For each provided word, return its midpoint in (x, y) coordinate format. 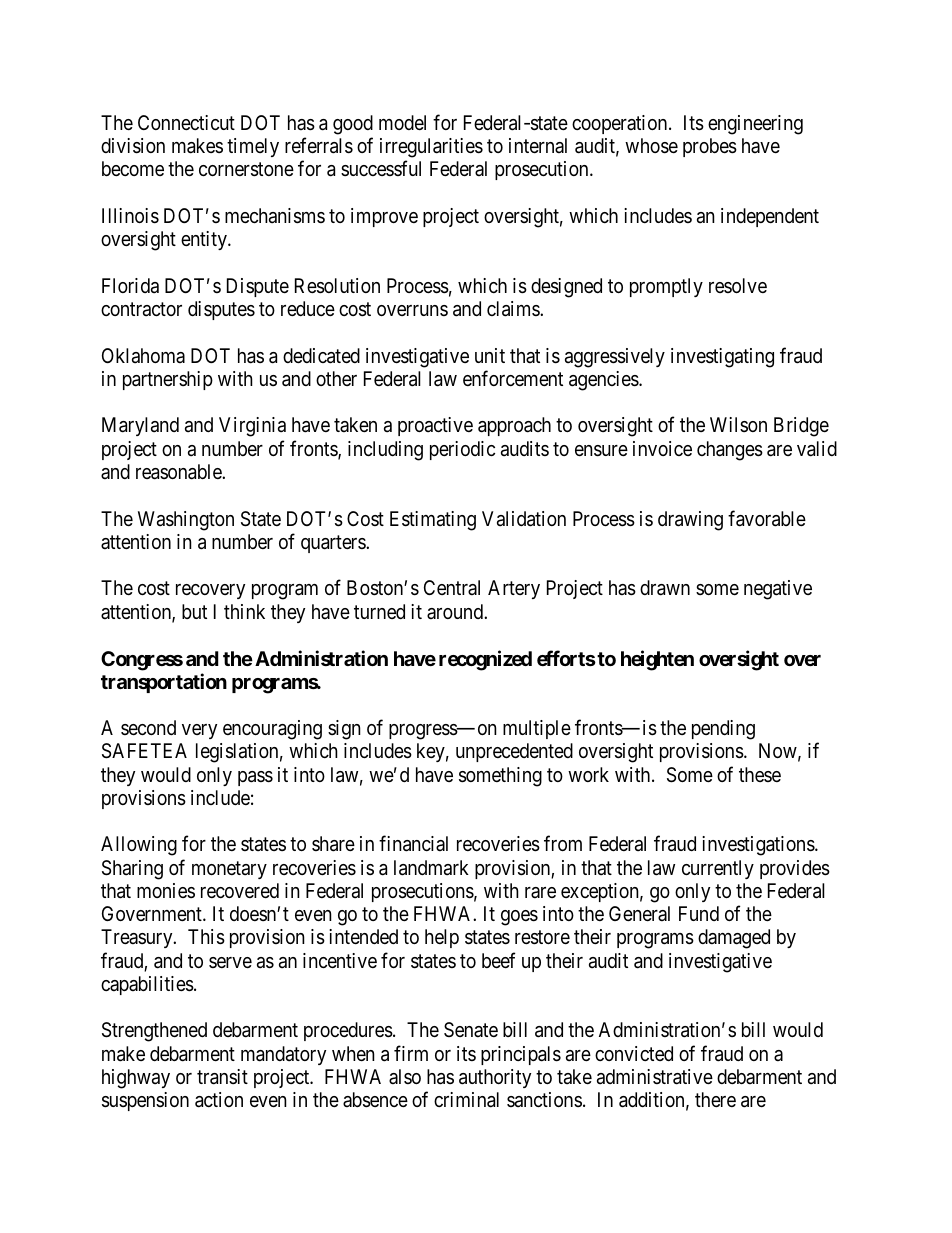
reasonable (179, 472)
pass (255, 778)
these (760, 774)
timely (253, 147)
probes (710, 147)
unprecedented (514, 752)
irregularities (431, 149)
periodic (462, 450)
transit (222, 1077)
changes (730, 451)
